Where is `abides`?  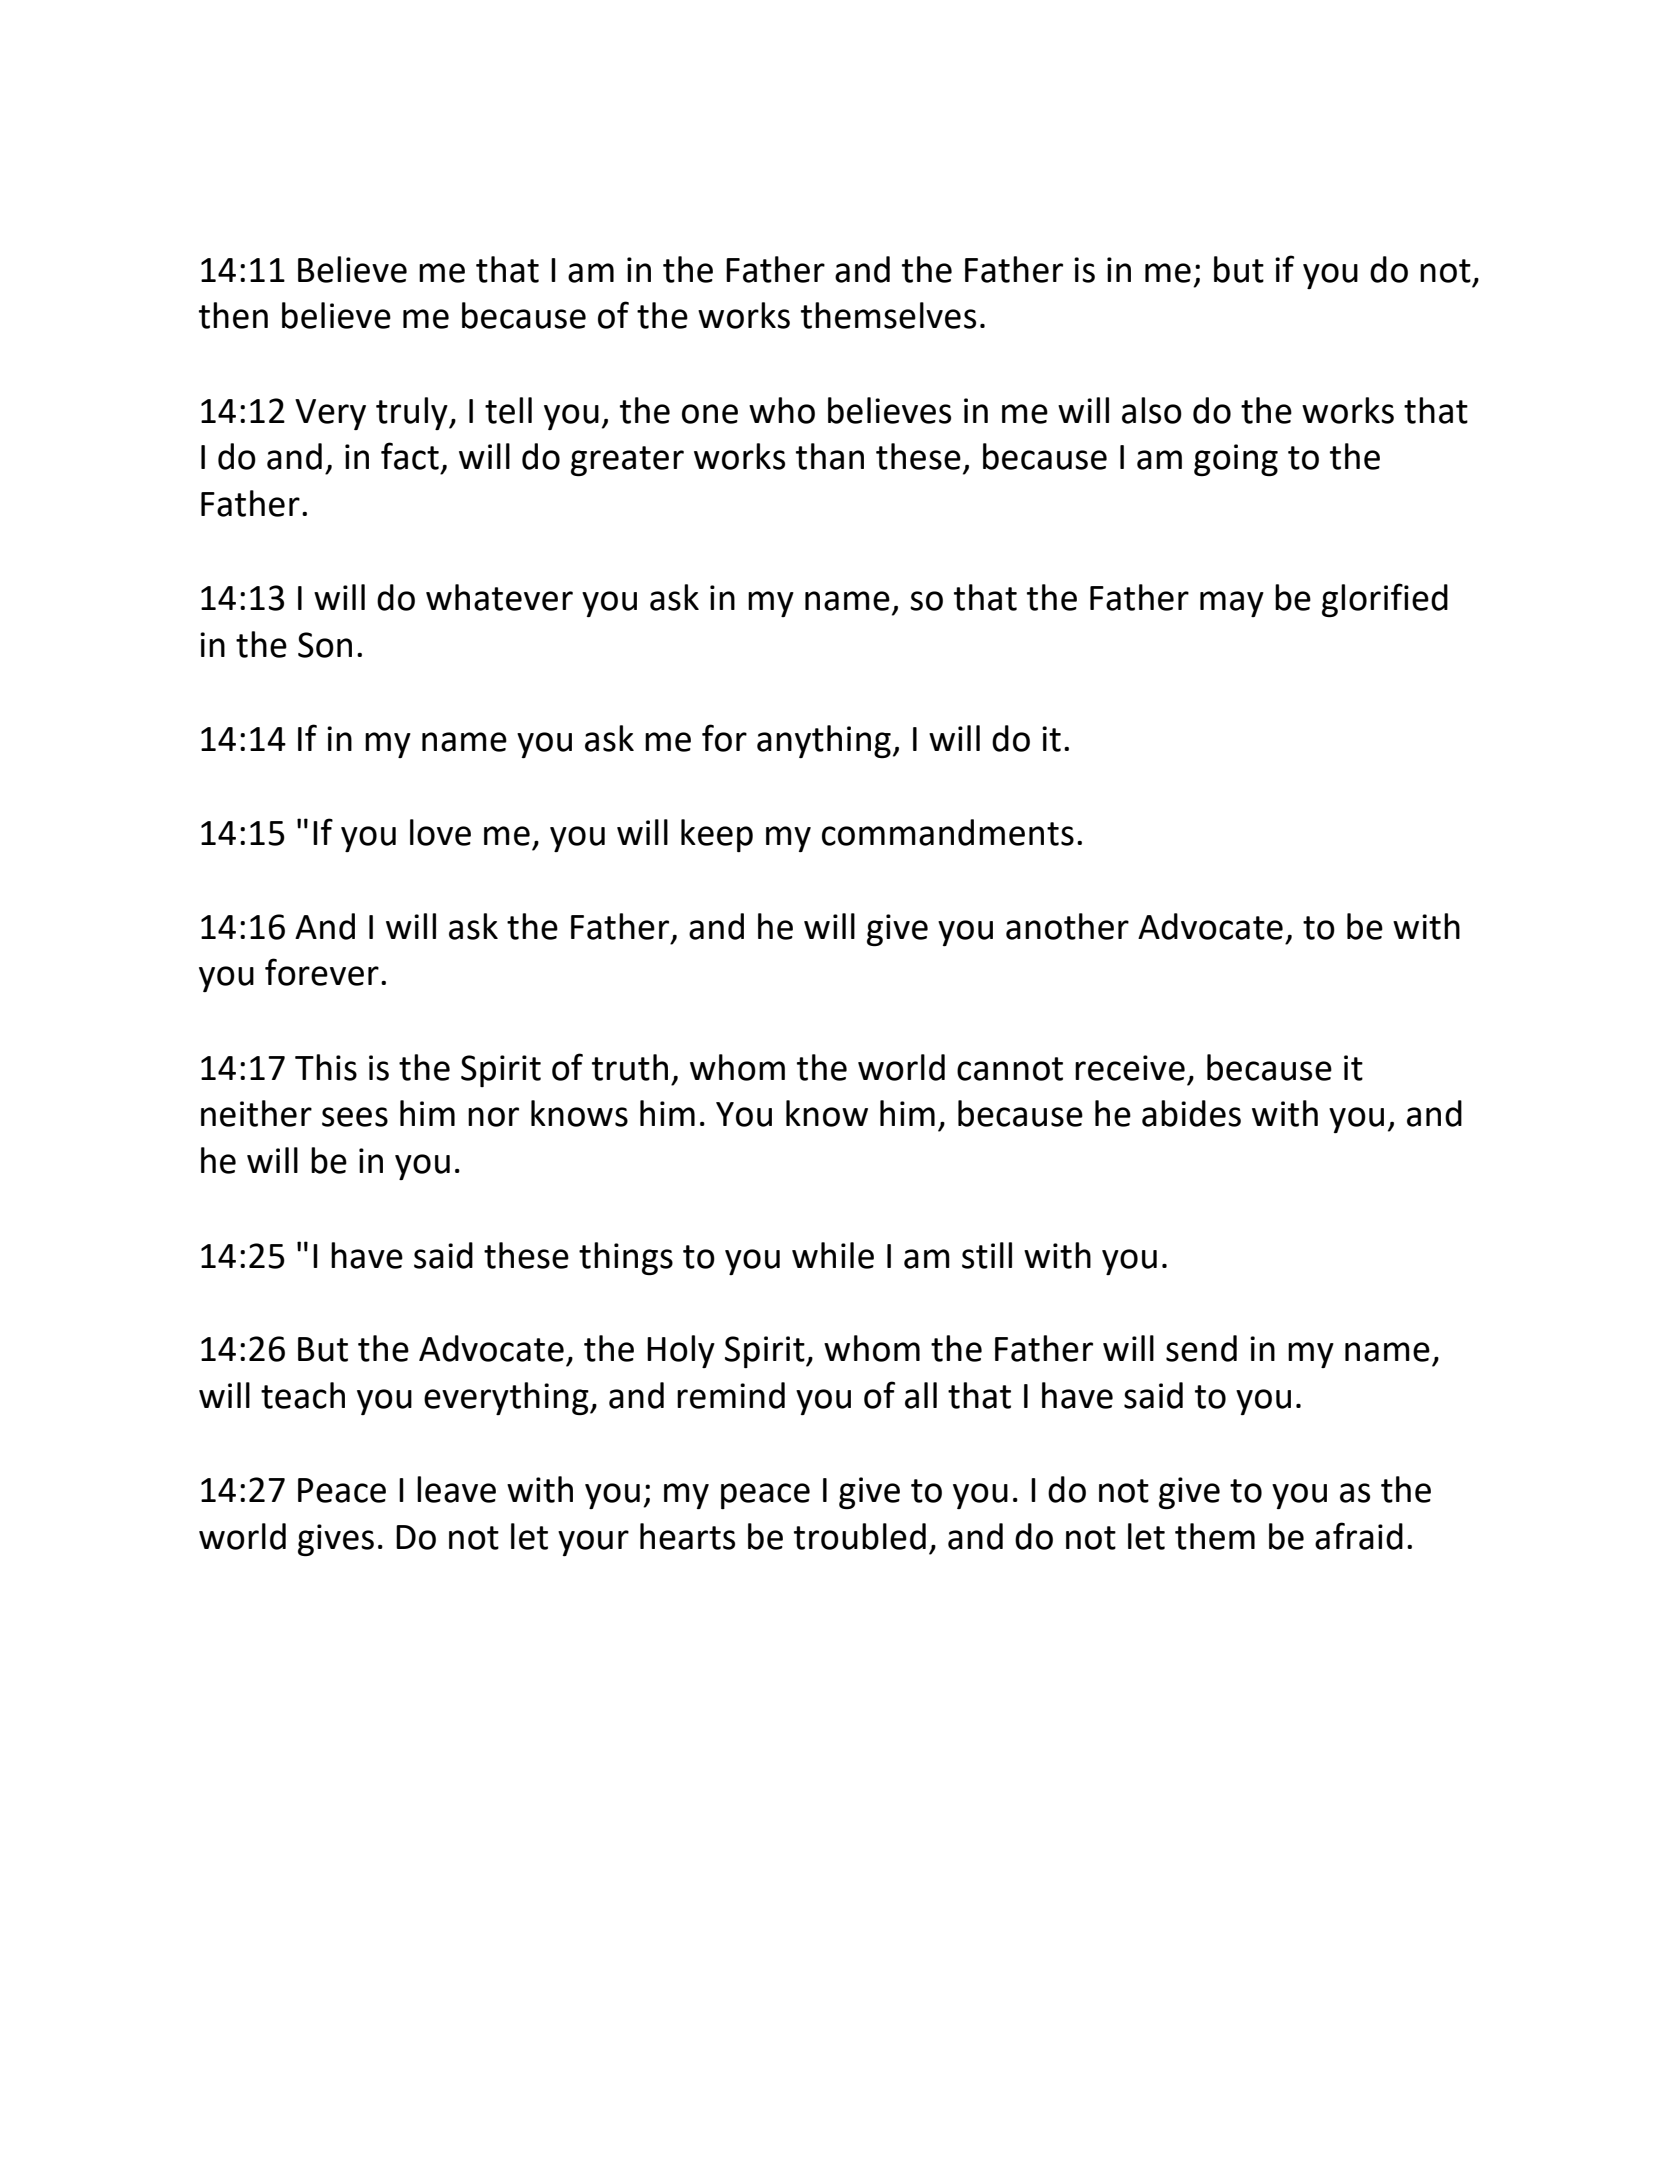 abides is located at coordinates (1191, 1113).
